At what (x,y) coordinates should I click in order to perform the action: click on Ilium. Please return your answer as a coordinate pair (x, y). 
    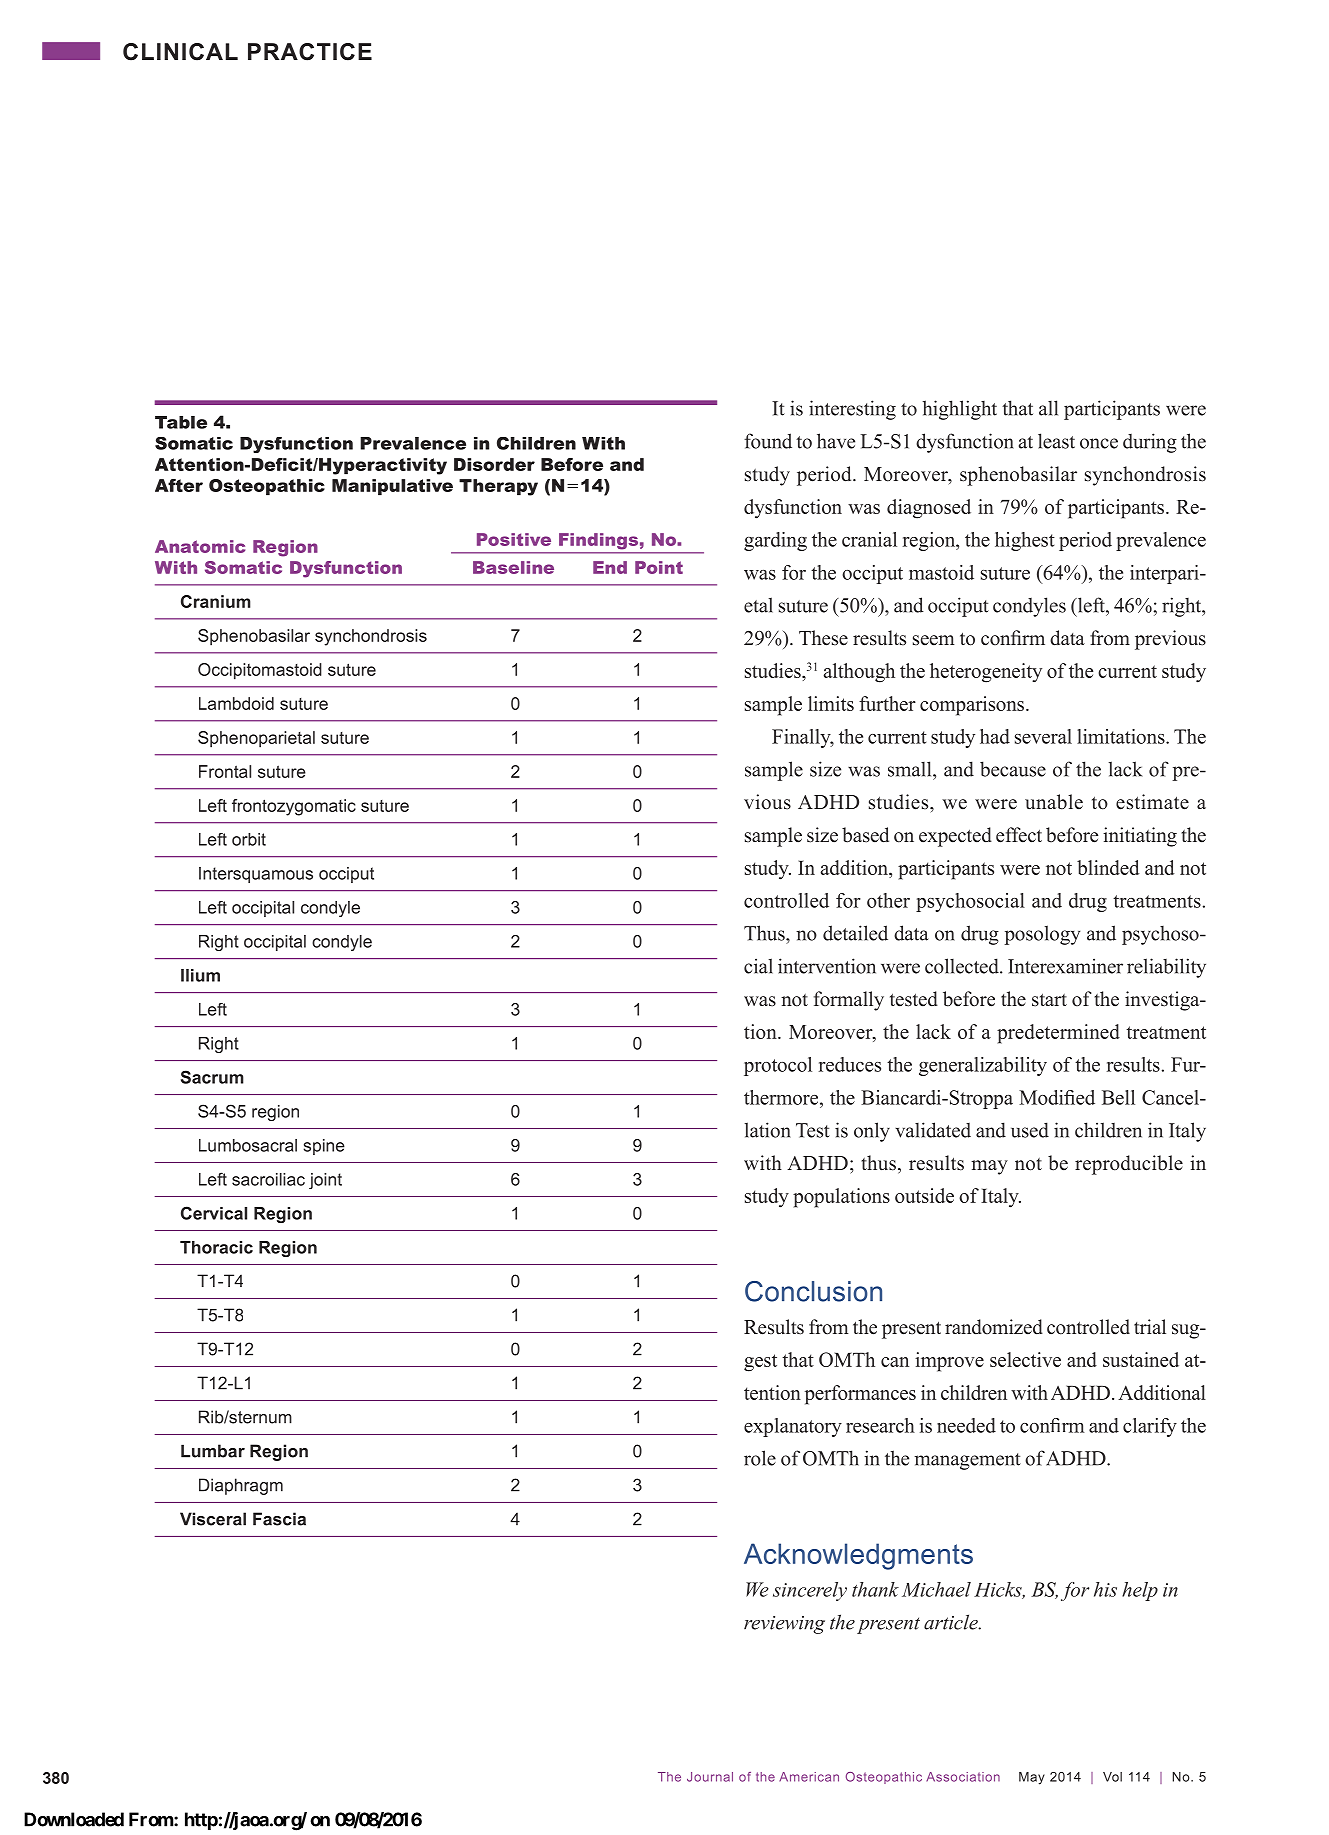
    Looking at the image, I should click on (200, 975).
